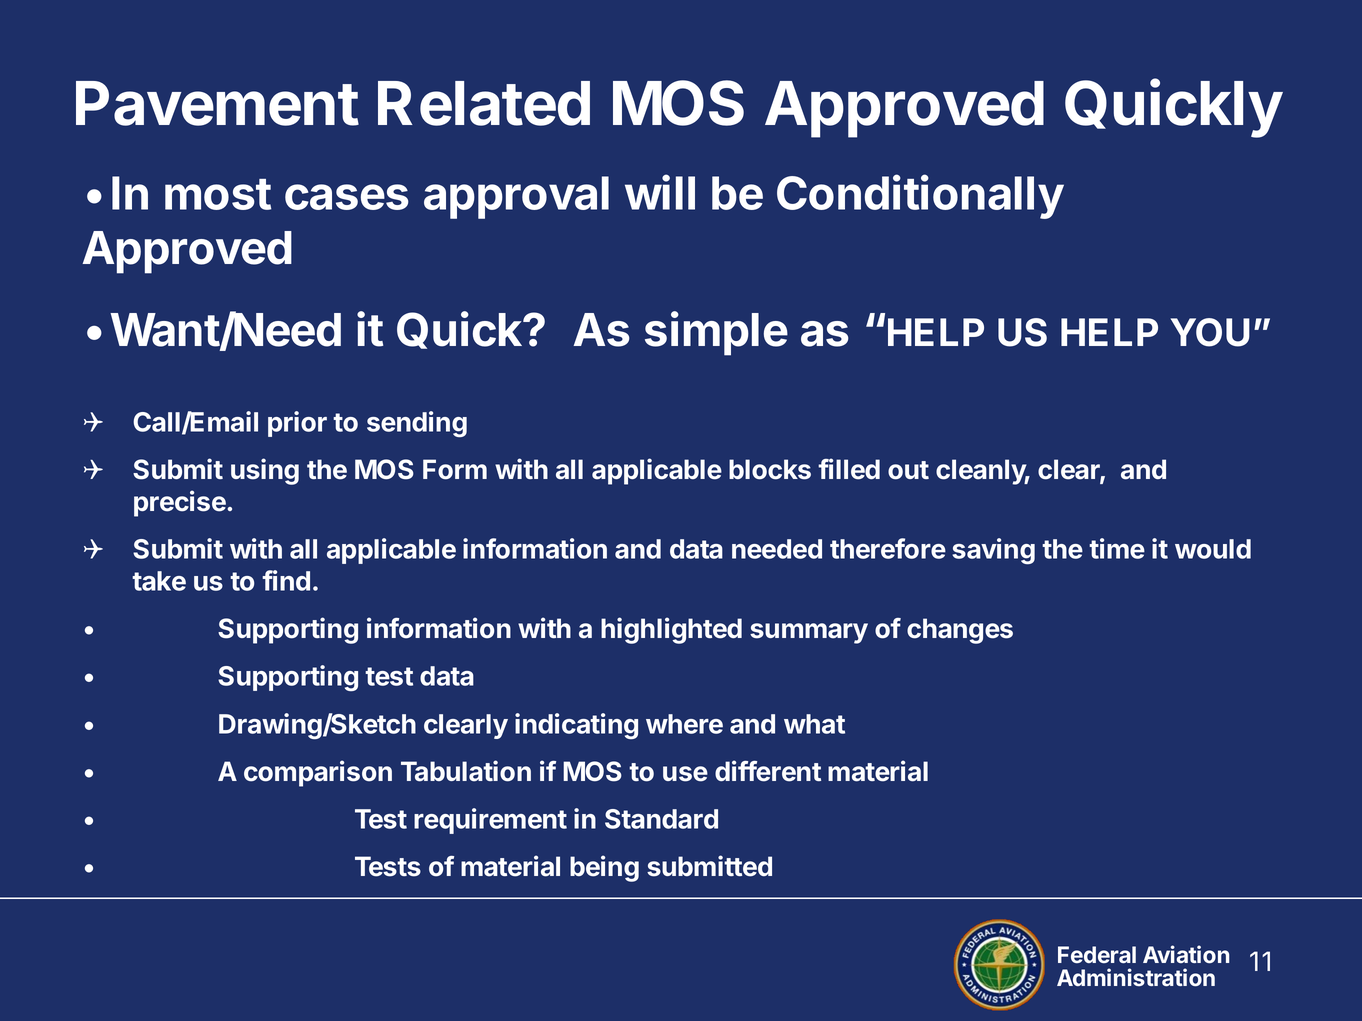 This image has height=1021, width=1362. What do you see at coordinates (1210, 332) in the image?
I see `YOU` at bounding box center [1210, 332].
